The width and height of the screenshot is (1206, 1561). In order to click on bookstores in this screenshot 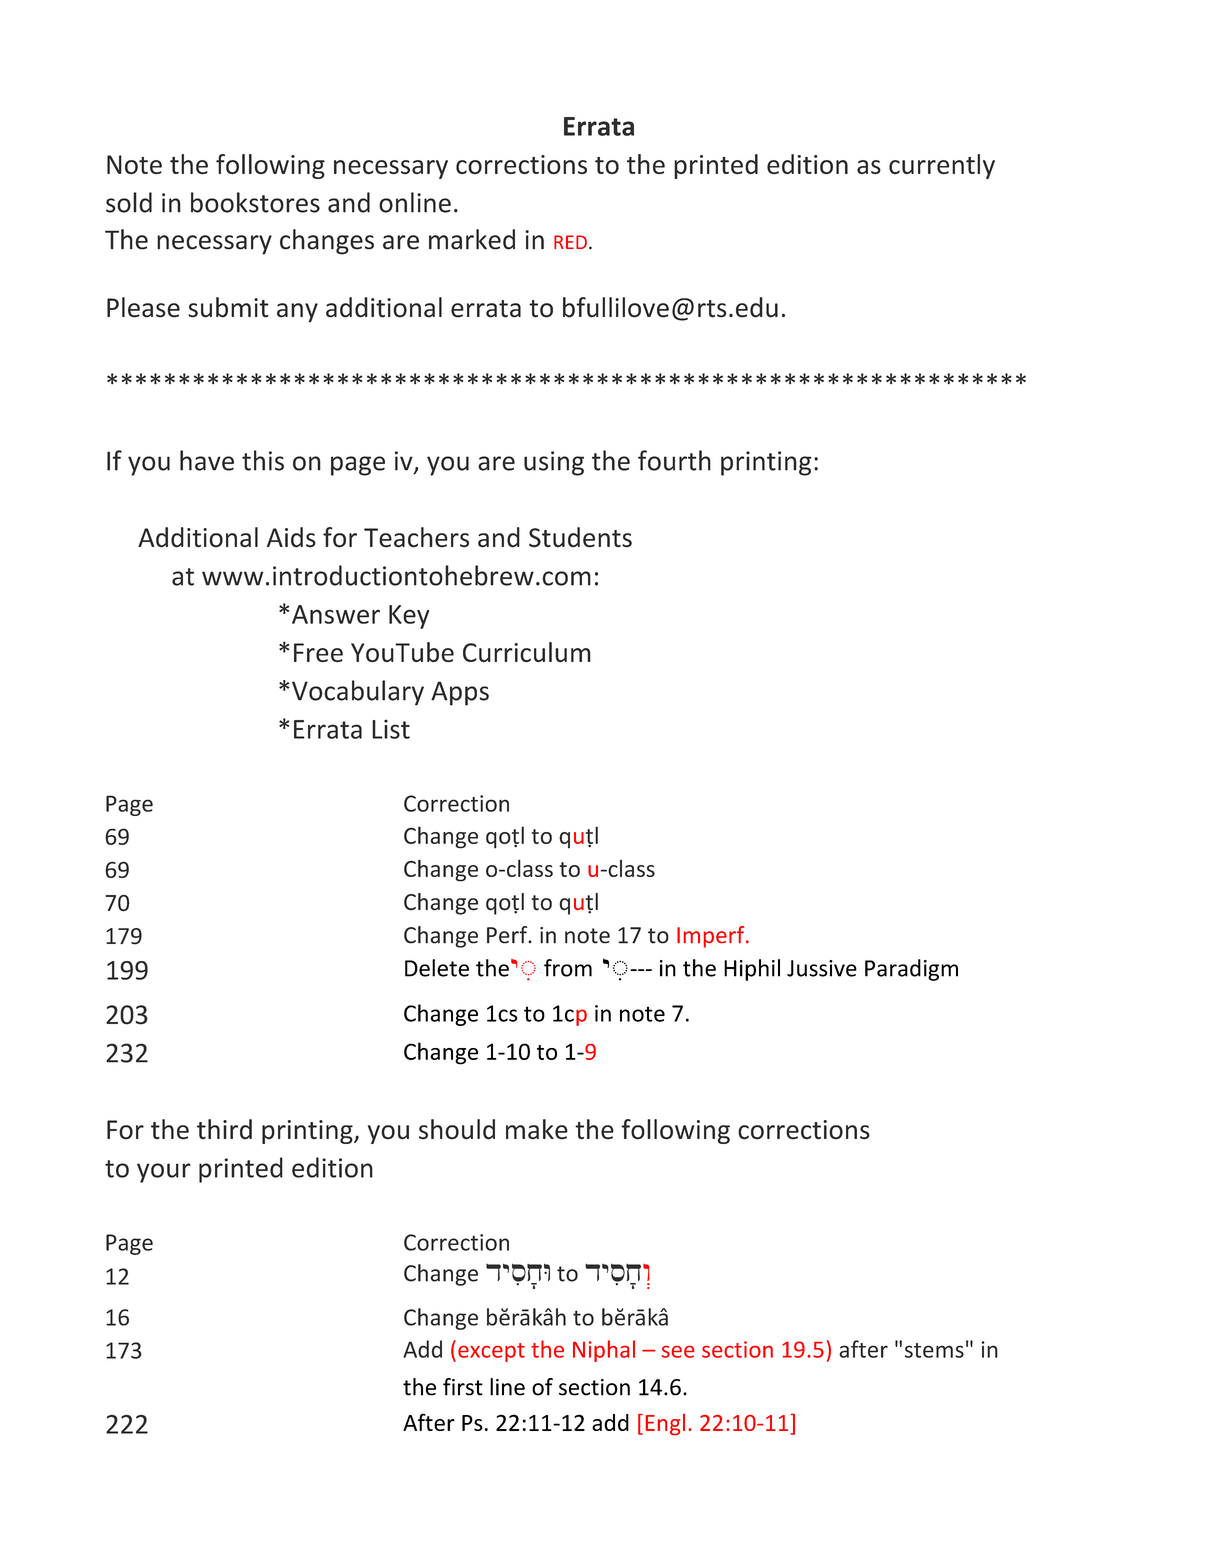, I will do `click(255, 202)`.
